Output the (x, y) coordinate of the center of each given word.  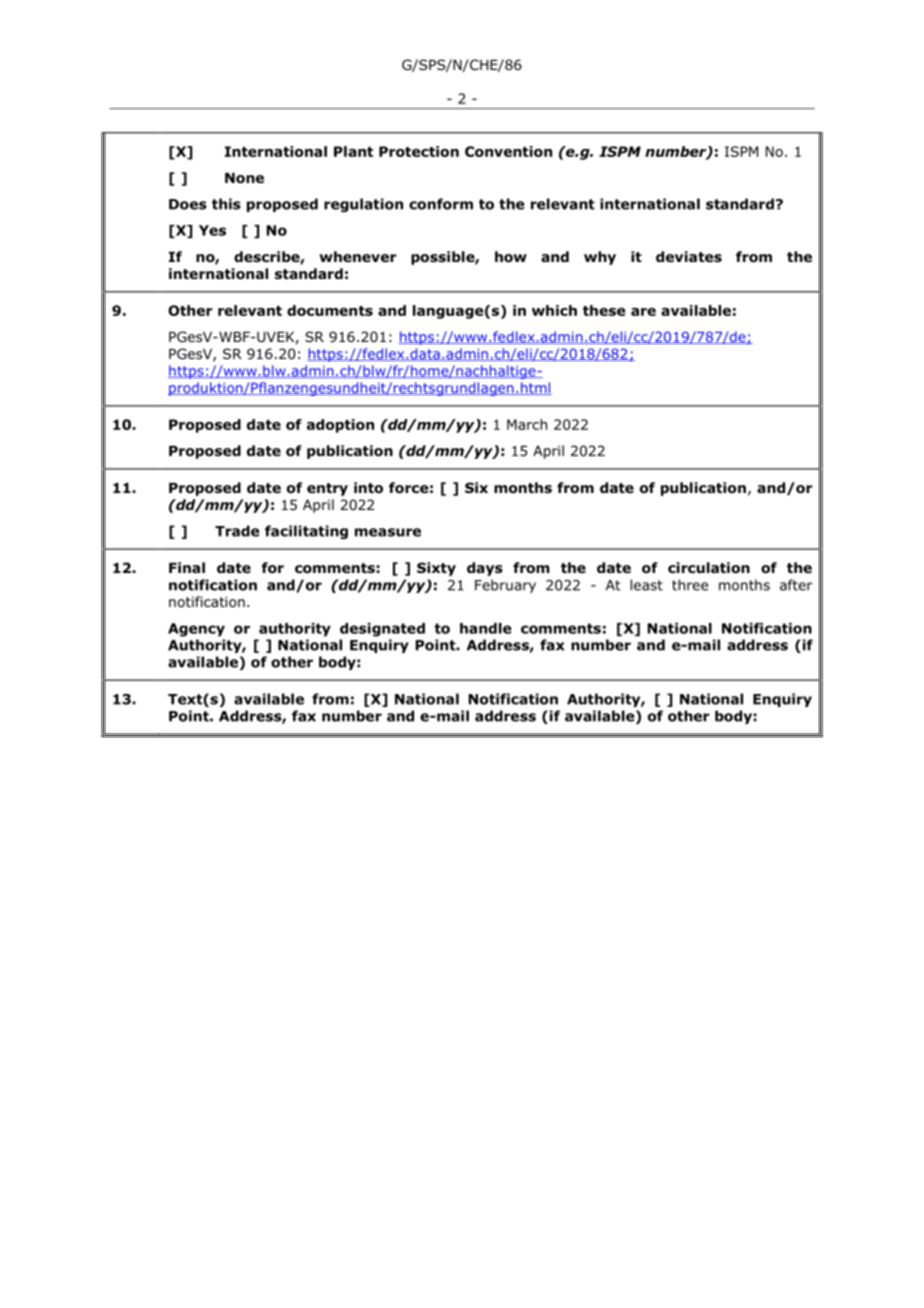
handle (486, 628)
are (643, 312)
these (604, 310)
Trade (237, 531)
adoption (340, 426)
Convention (508, 151)
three (690, 585)
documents (330, 310)
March (527, 424)
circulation (709, 568)
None (244, 178)
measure (388, 532)
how (511, 257)
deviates (689, 257)
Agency (196, 630)
